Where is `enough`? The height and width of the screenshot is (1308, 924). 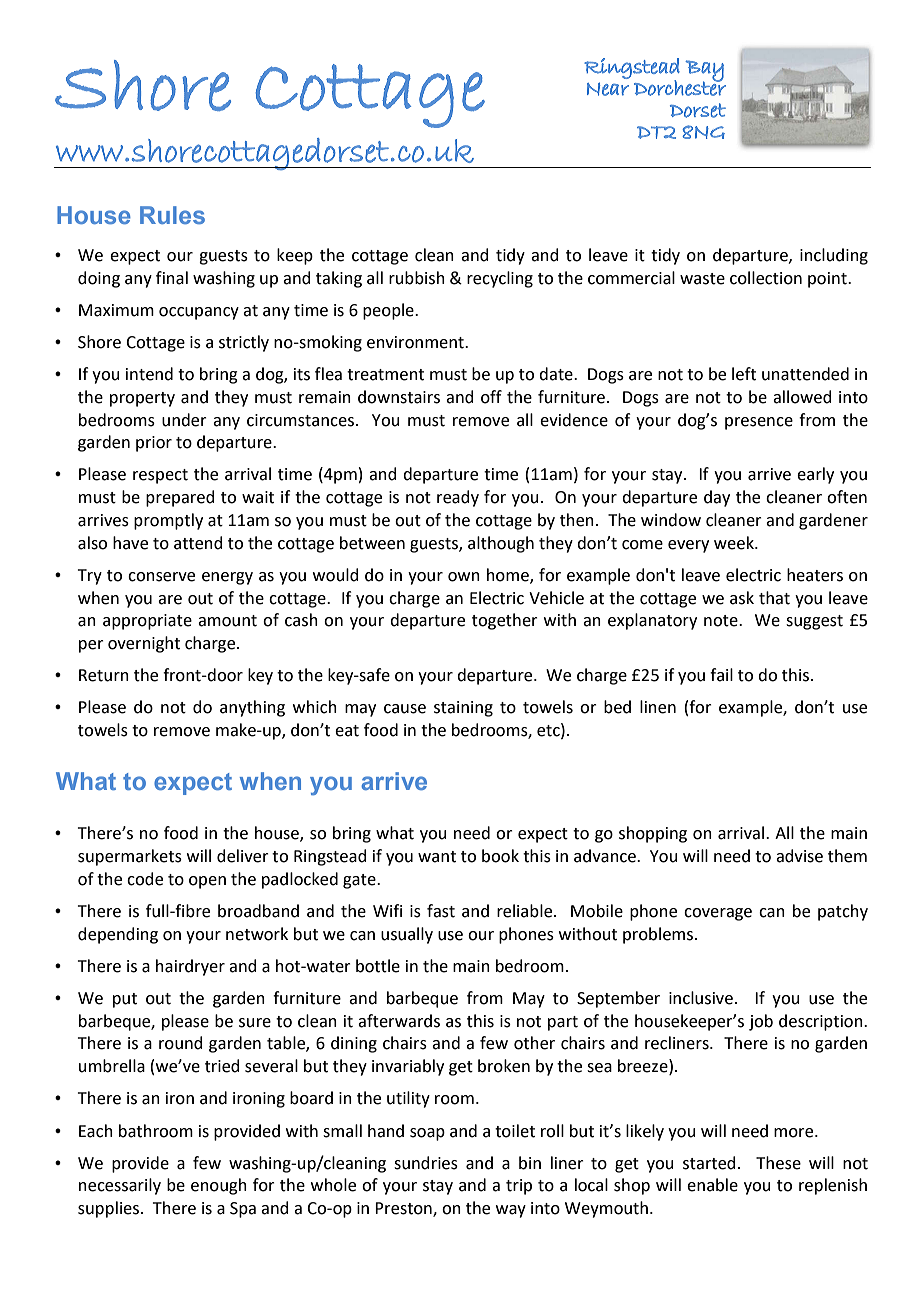 enough is located at coordinates (219, 1186).
